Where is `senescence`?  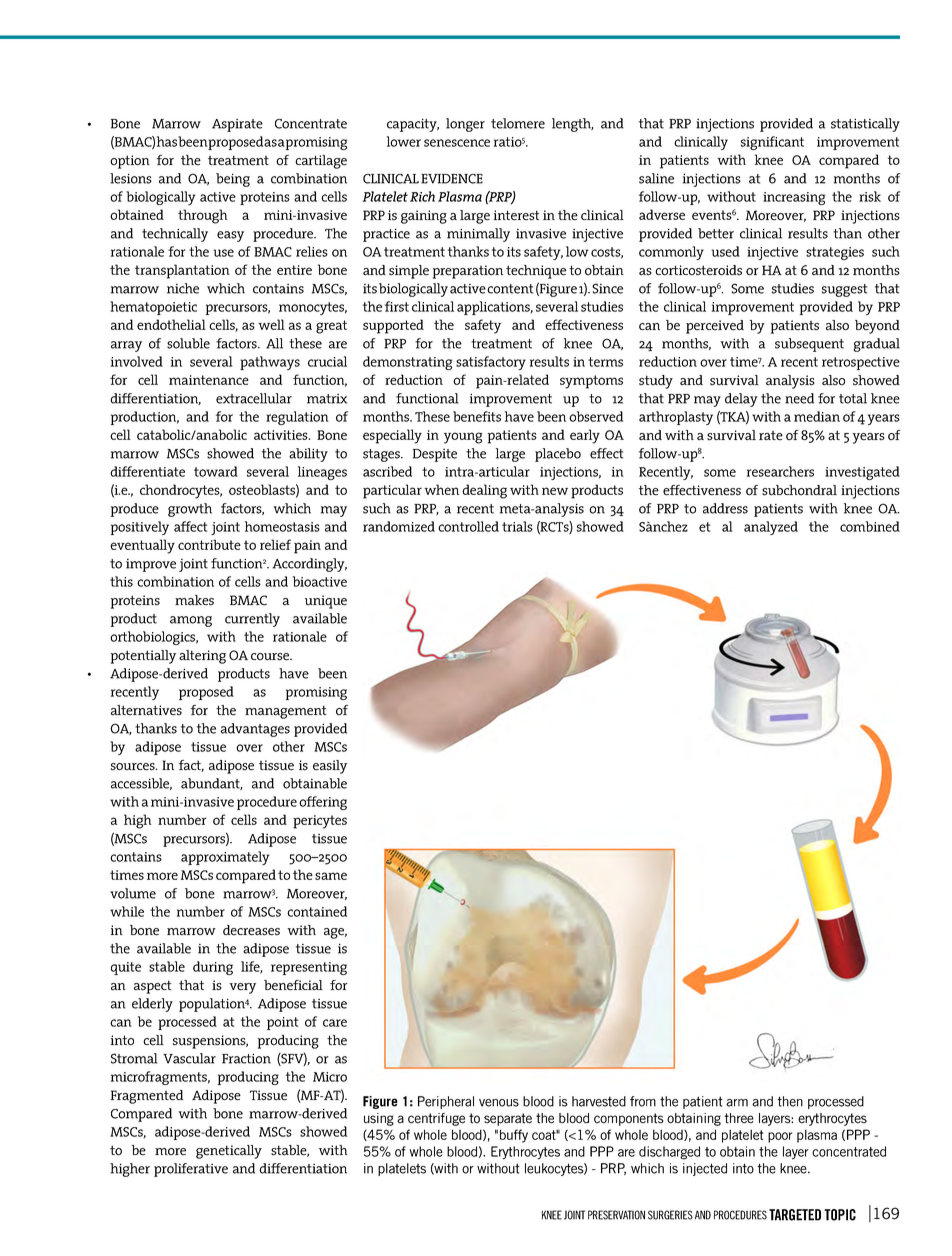 senescence is located at coordinates (457, 143).
